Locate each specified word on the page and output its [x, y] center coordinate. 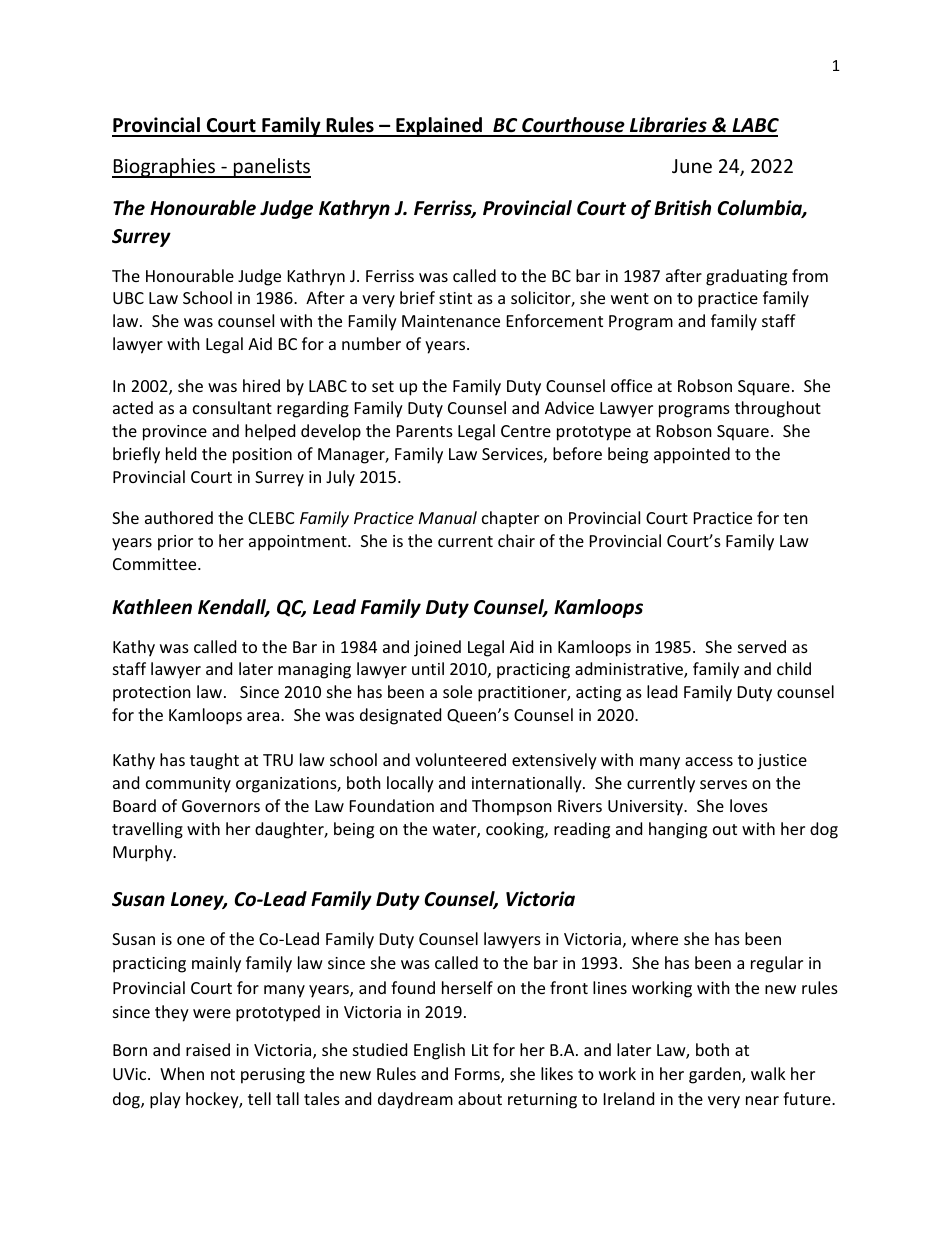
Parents [425, 431]
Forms [478, 1075]
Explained [439, 127]
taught [214, 761]
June [692, 166]
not [223, 1074]
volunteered [460, 759]
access [709, 761]
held [181, 453]
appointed [692, 455]
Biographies [165, 168]
